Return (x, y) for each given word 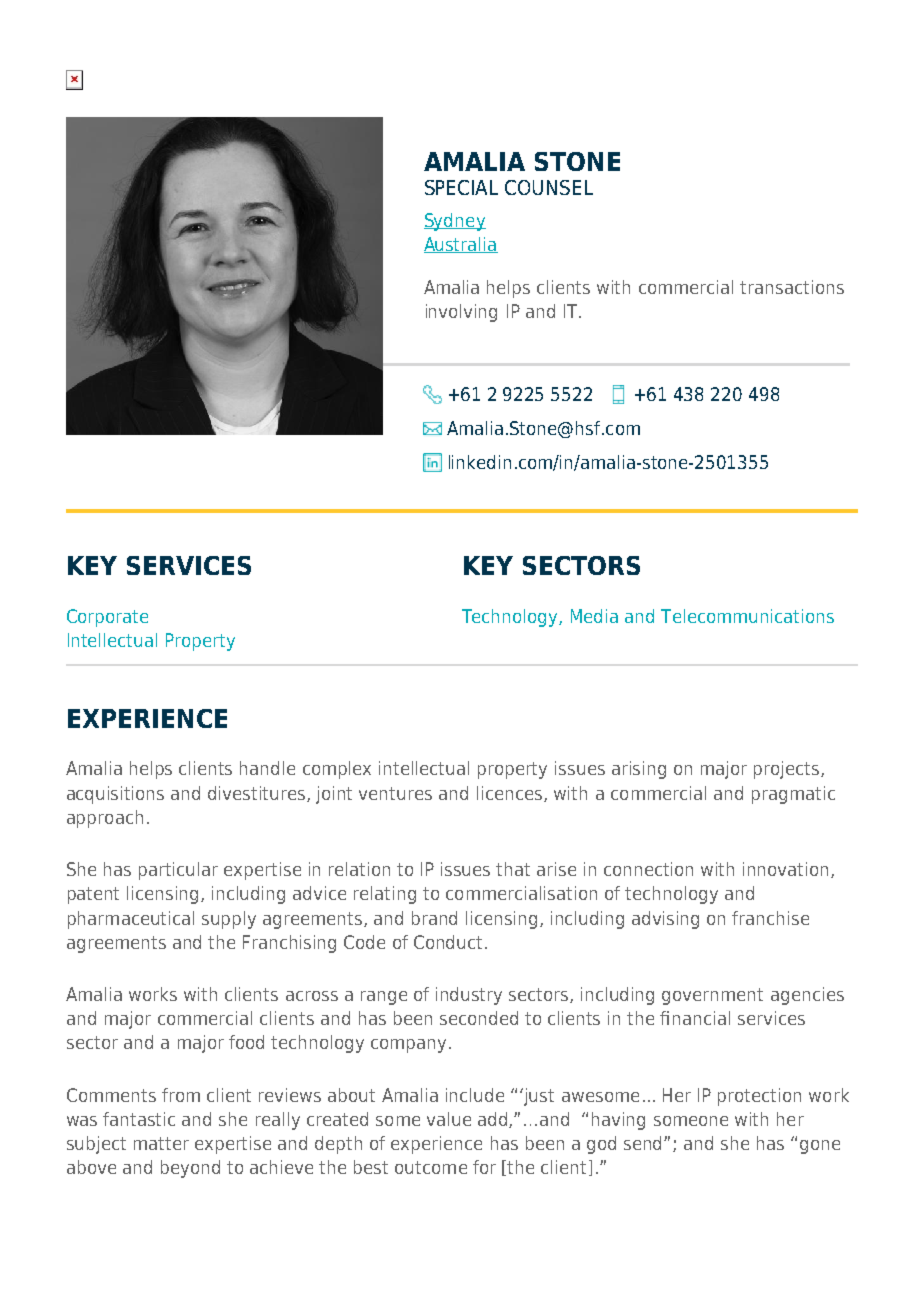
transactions (792, 287)
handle (267, 768)
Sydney (455, 222)
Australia (461, 245)
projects (788, 770)
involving (461, 313)
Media (594, 616)
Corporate (107, 618)
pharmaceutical (131, 920)
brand (434, 918)
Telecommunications (747, 616)
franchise (770, 918)
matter (161, 1143)
